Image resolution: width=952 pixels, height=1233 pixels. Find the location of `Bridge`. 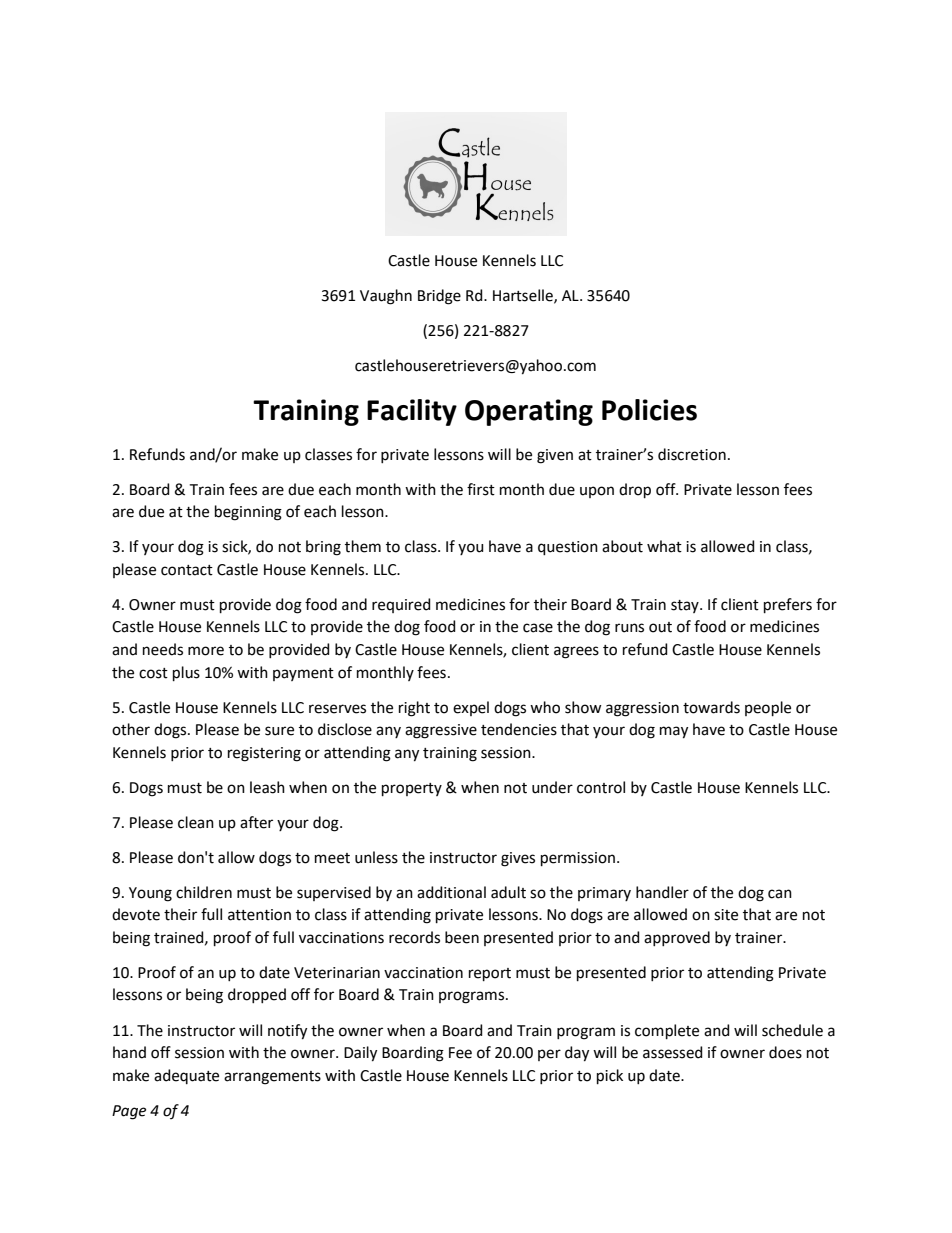

Bridge is located at coordinates (439, 297).
